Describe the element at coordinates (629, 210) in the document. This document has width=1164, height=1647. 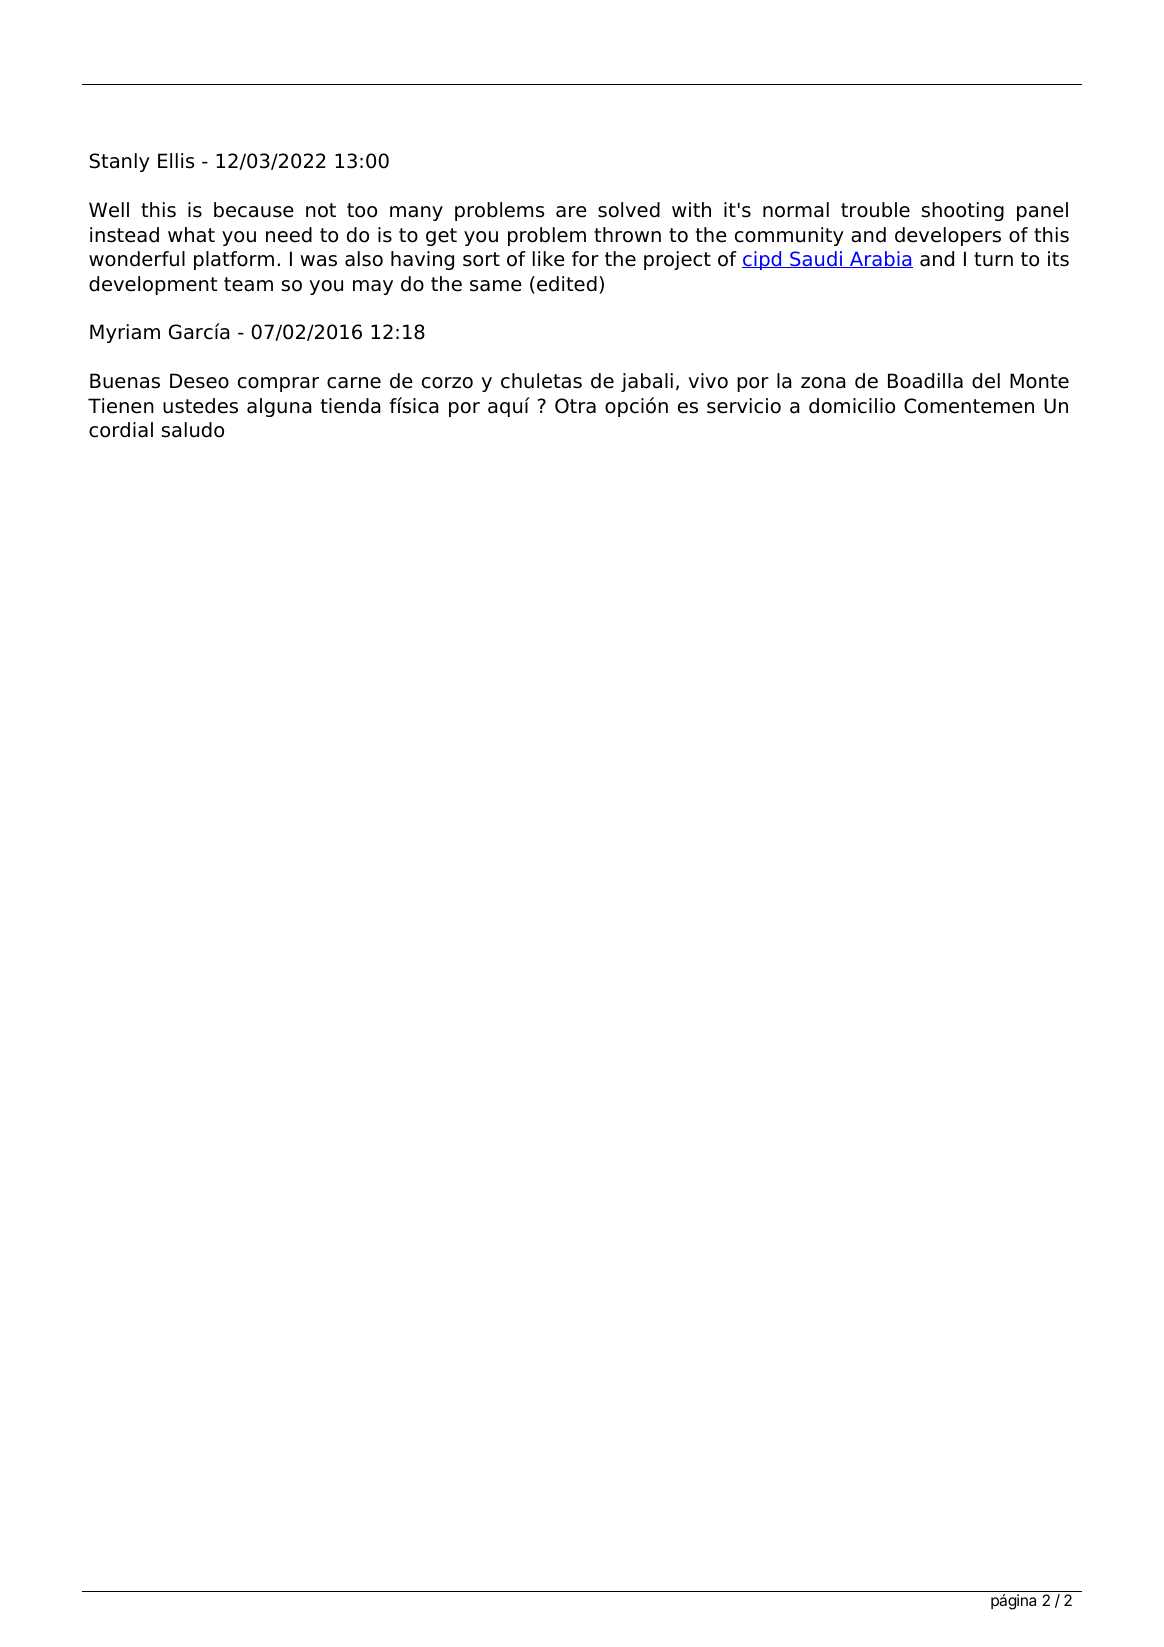
I see `solved` at that location.
